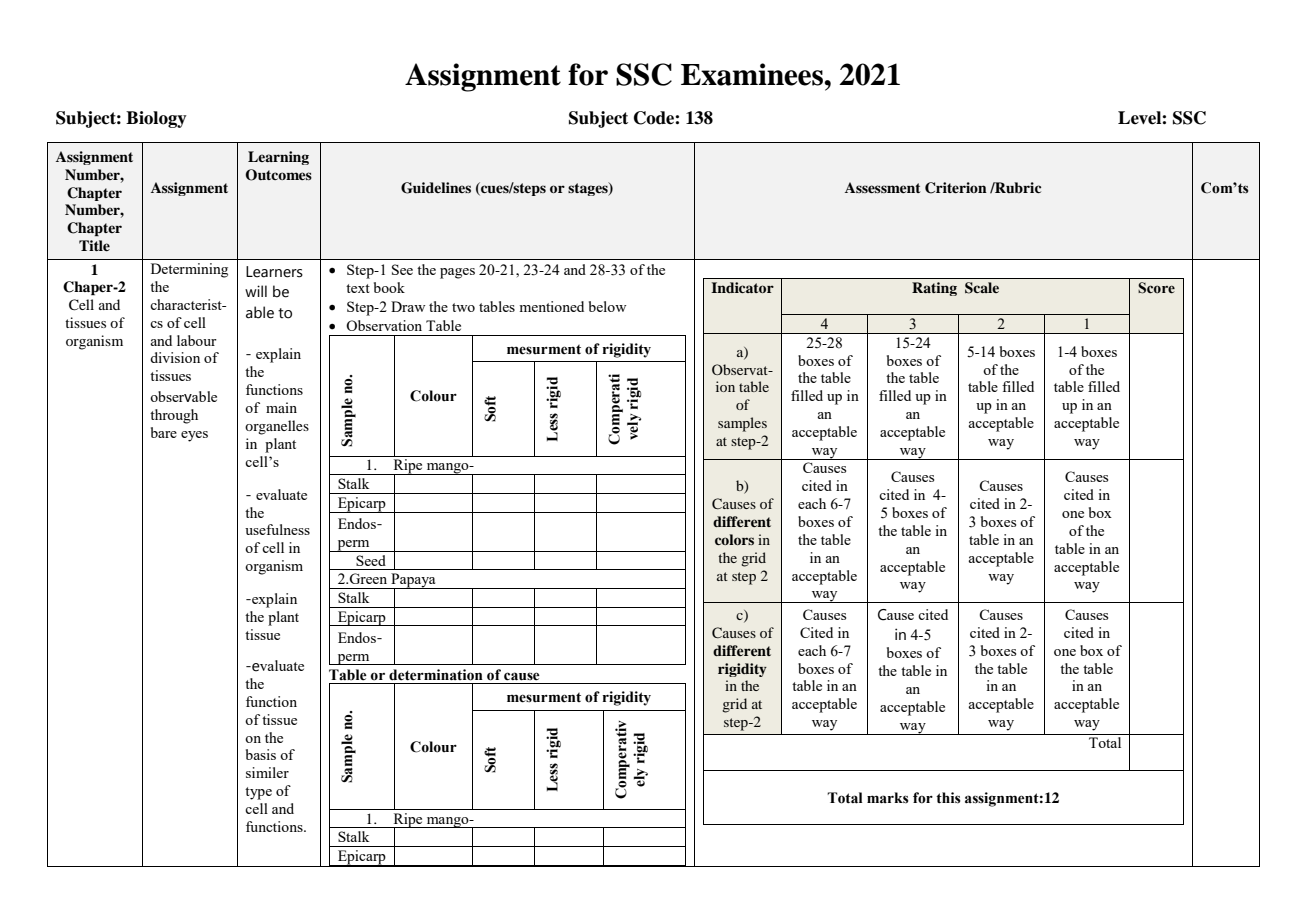  What do you see at coordinates (607, 306) in the screenshot?
I see `below` at bounding box center [607, 306].
